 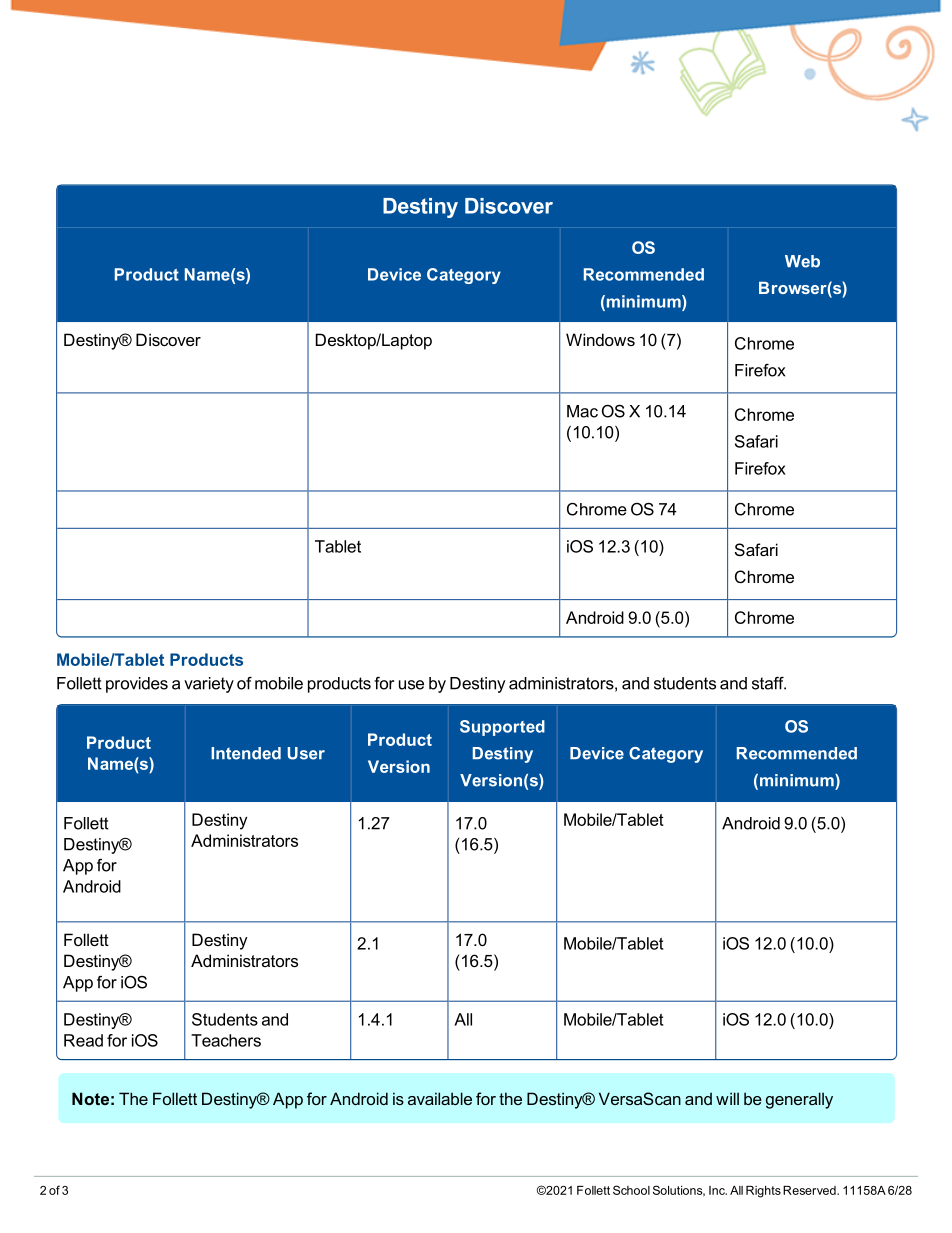 I want to click on Read, so click(x=83, y=1040).
